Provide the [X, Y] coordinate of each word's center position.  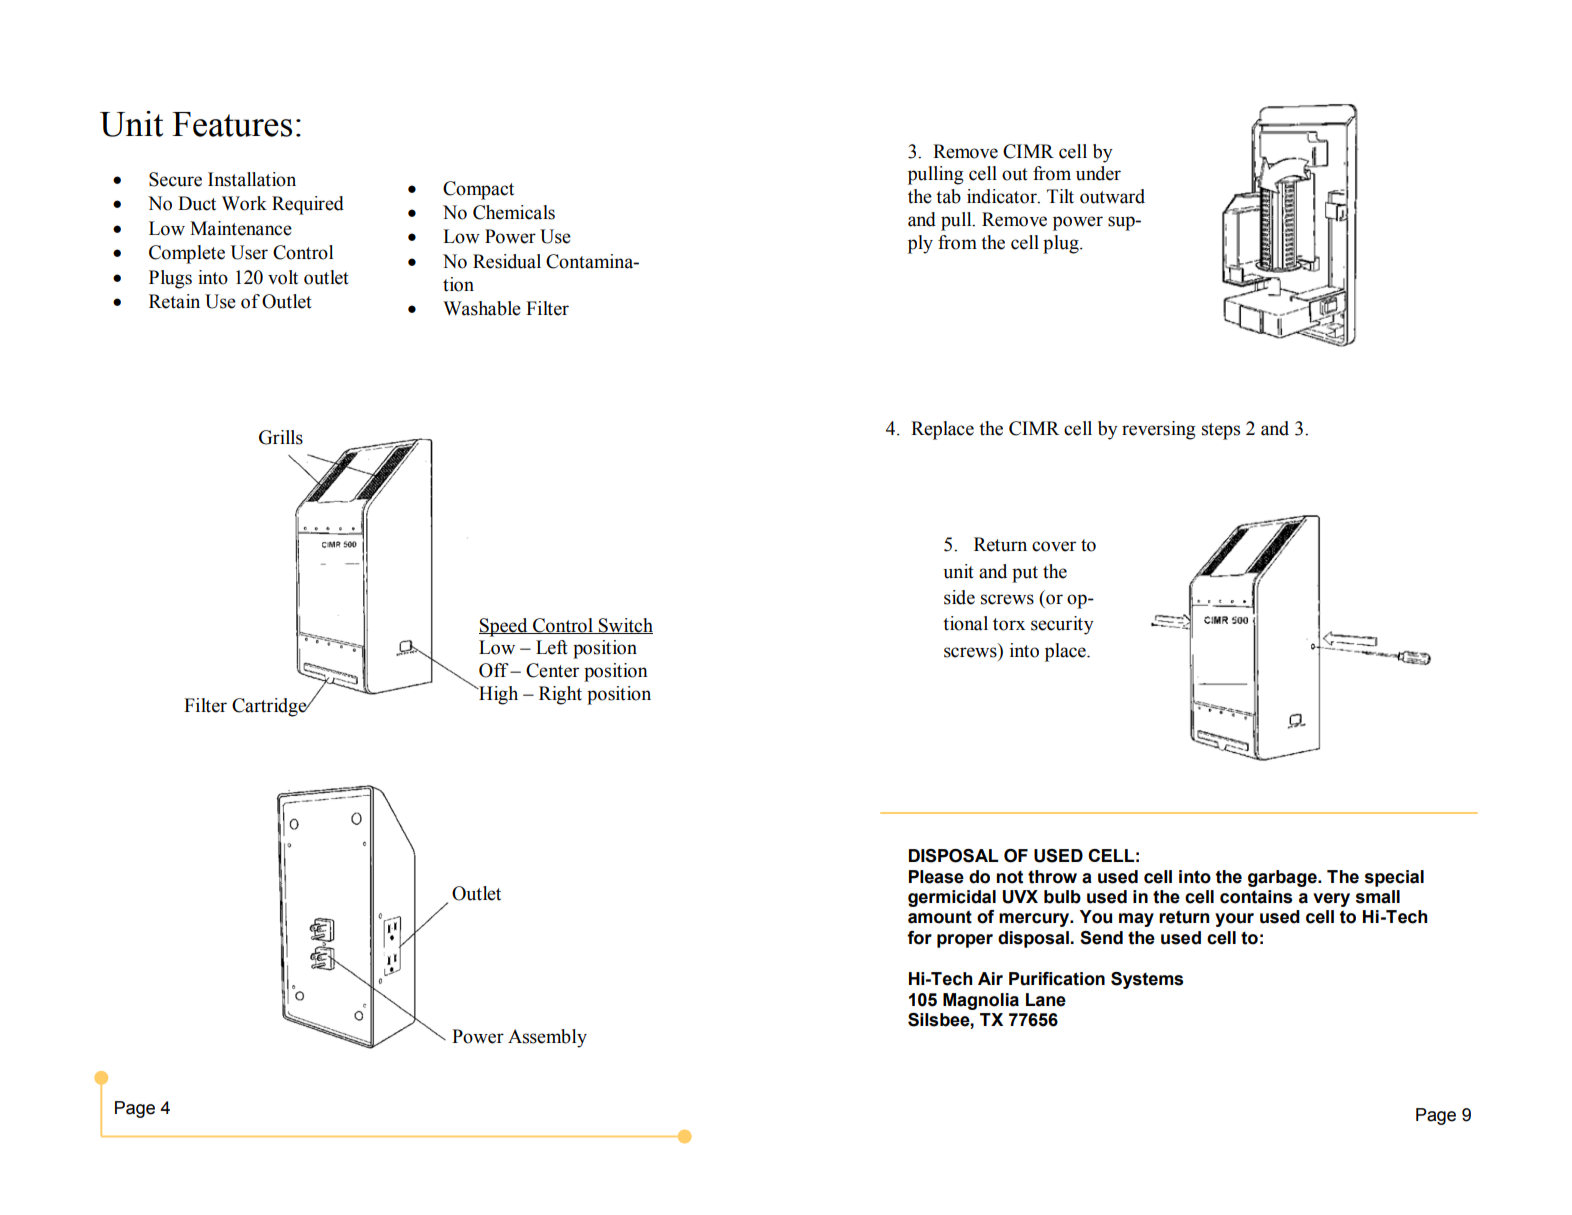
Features [232, 124]
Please [936, 877]
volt [283, 277]
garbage [1283, 878]
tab [948, 196]
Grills [281, 437]
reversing [1159, 430]
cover [1054, 546]
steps [1221, 431]
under [1098, 173]
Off [495, 670]
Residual [507, 261]
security [1062, 625]
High [497, 695]
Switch [625, 626]
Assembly [547, 1038]
